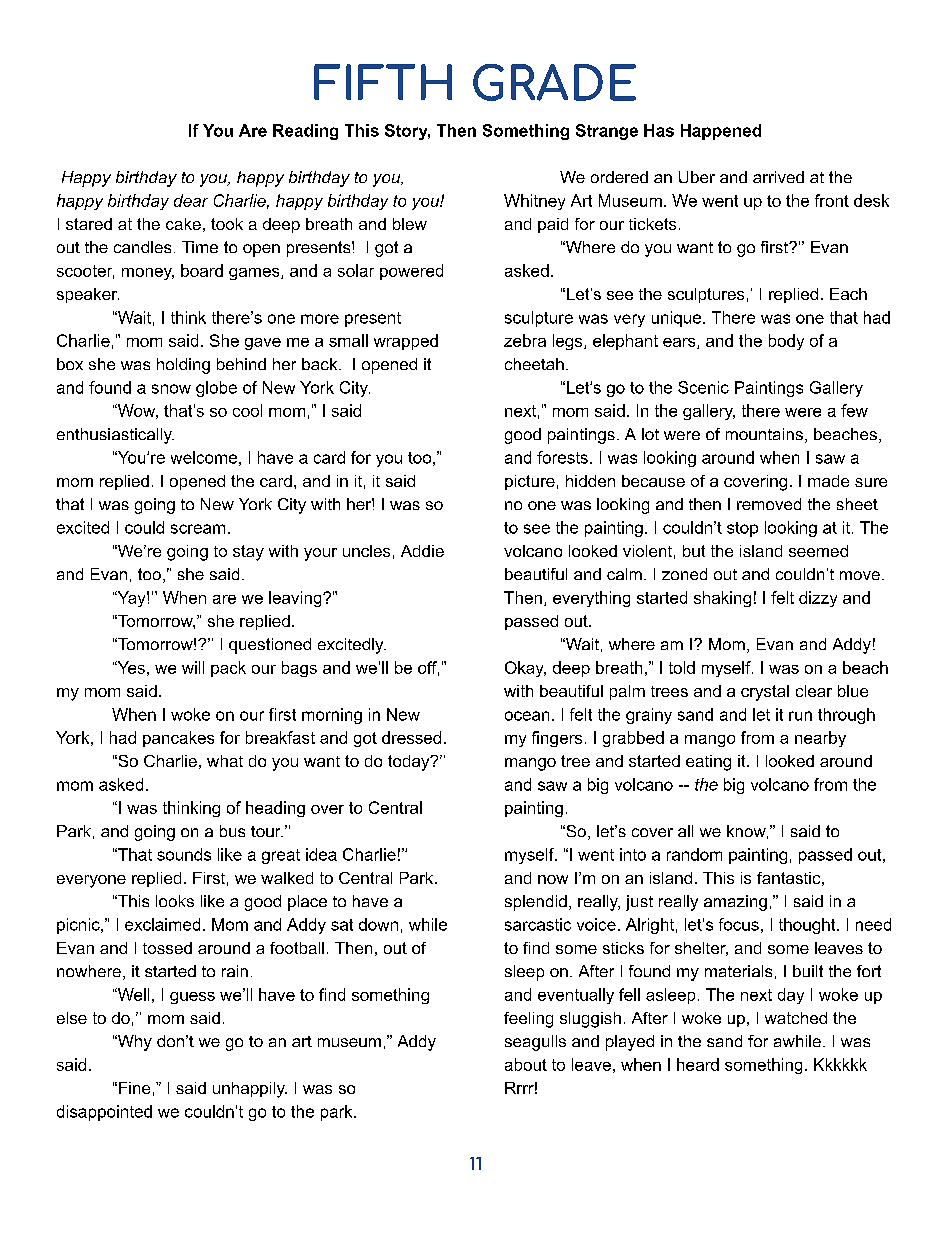  I want to click on dear, so click(191, 200).
